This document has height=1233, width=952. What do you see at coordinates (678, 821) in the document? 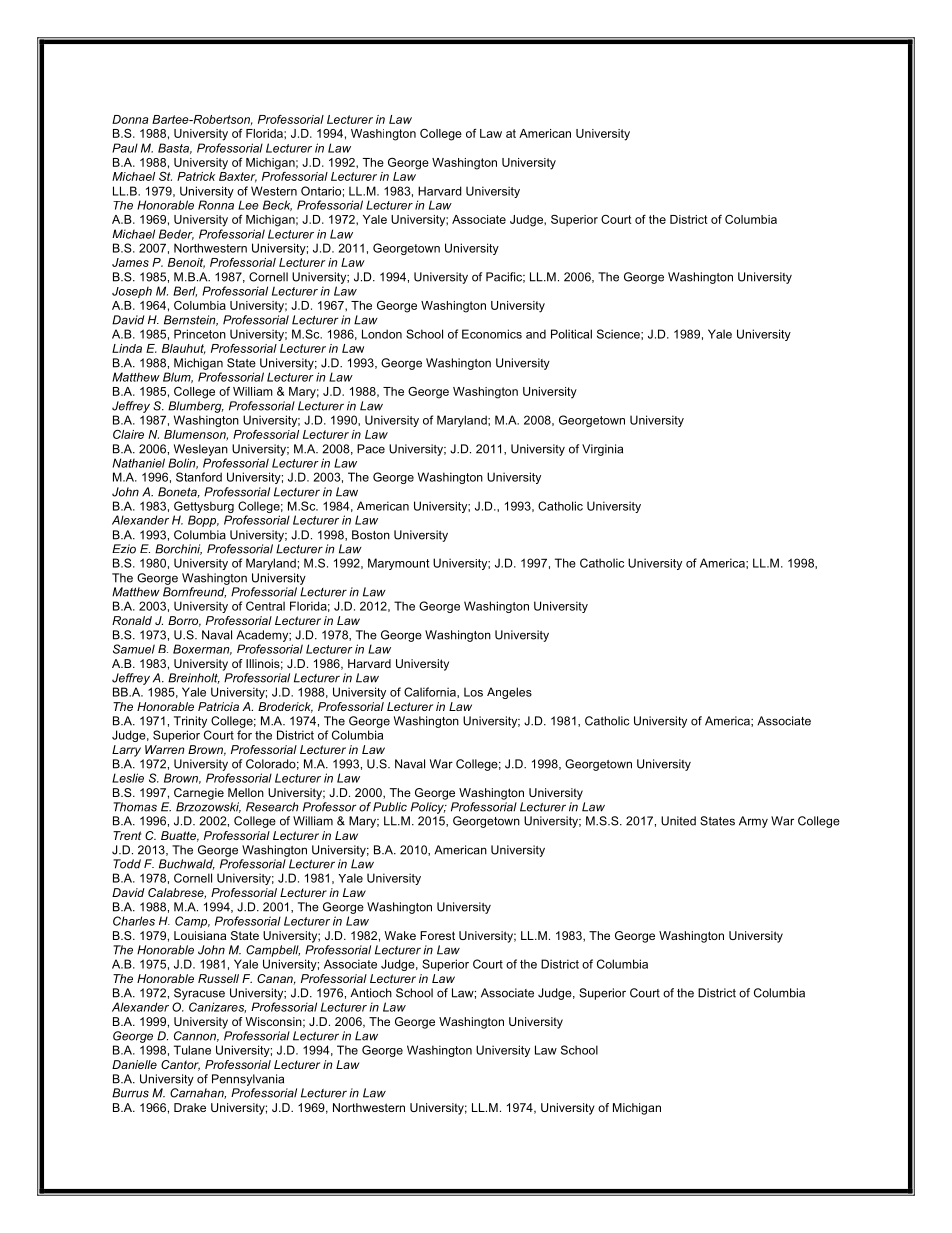
I see `United` at bounding box center [678, 821].
